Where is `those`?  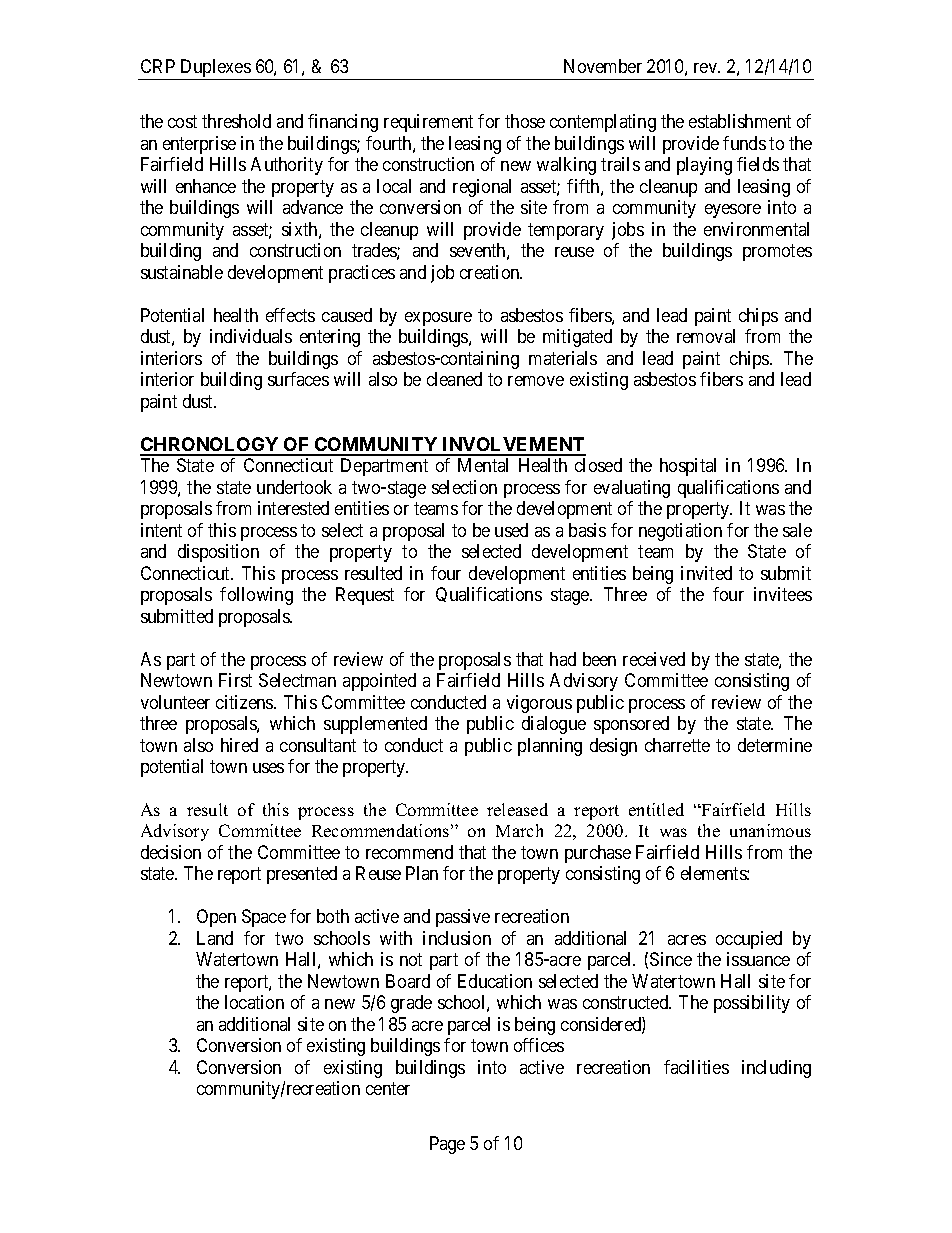 those is located at coordinates (525, 121).
